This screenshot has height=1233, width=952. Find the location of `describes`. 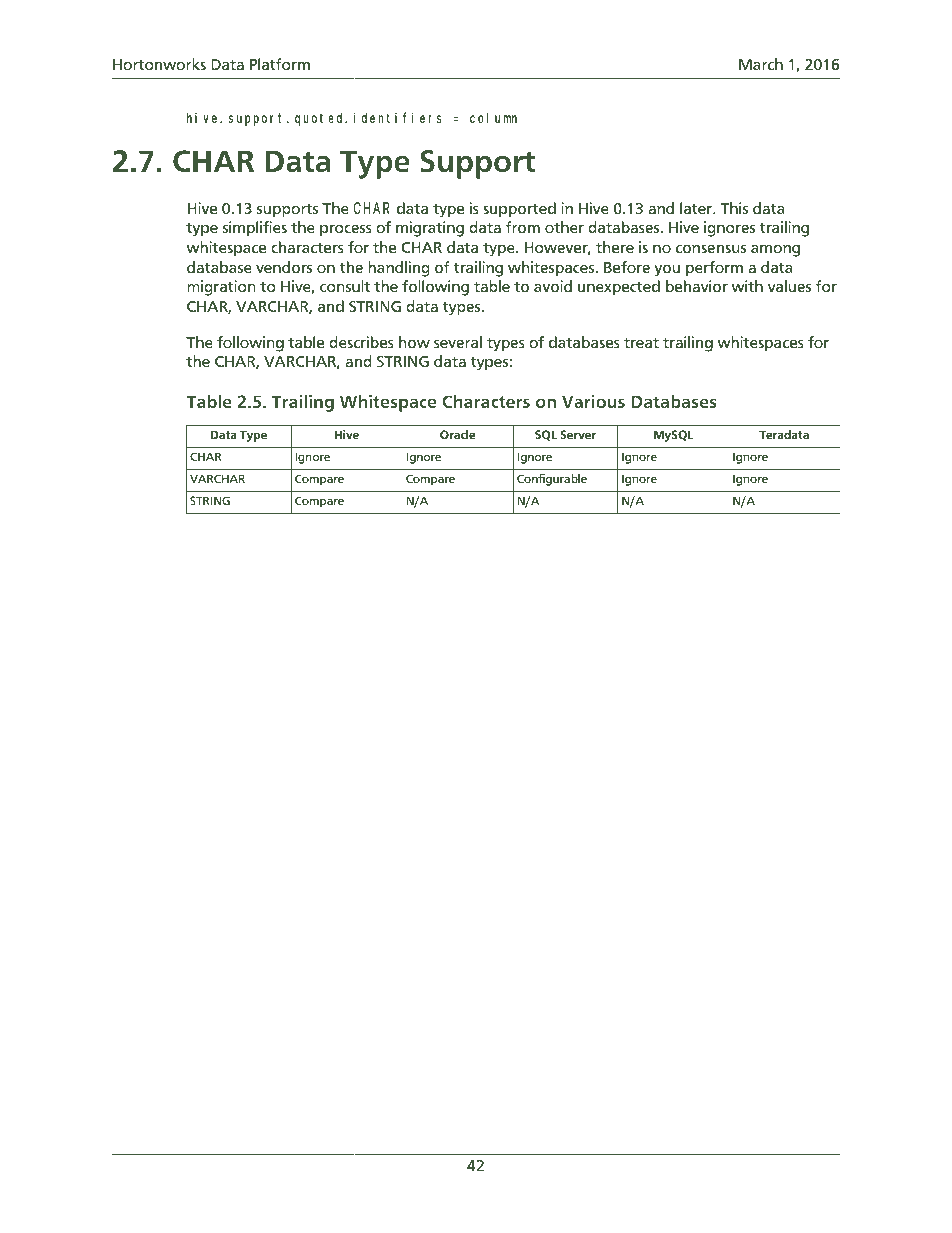

describes is located at coordinates (361, 342).
